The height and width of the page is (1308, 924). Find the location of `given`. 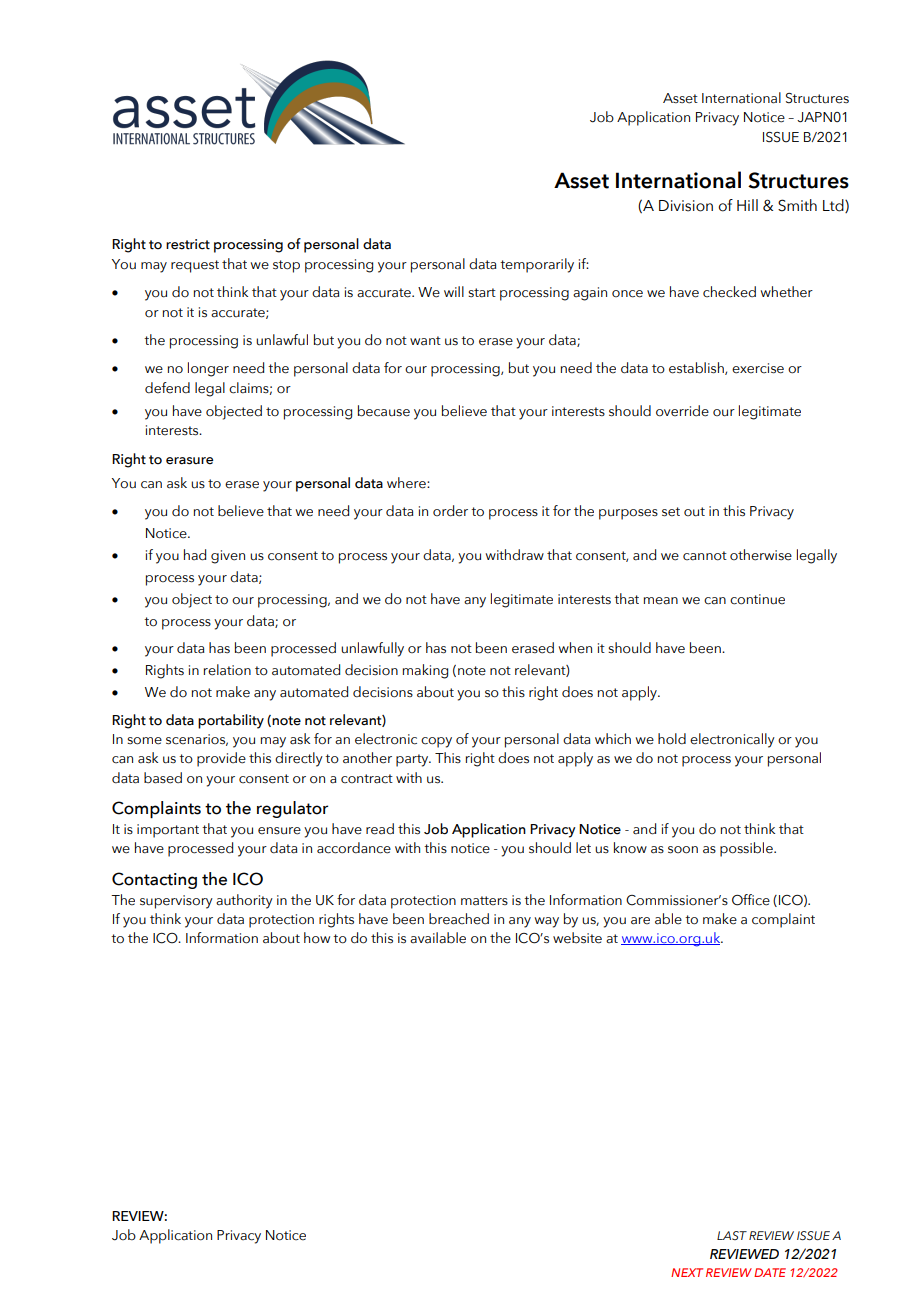

given is located at coordinates (228, 557).
